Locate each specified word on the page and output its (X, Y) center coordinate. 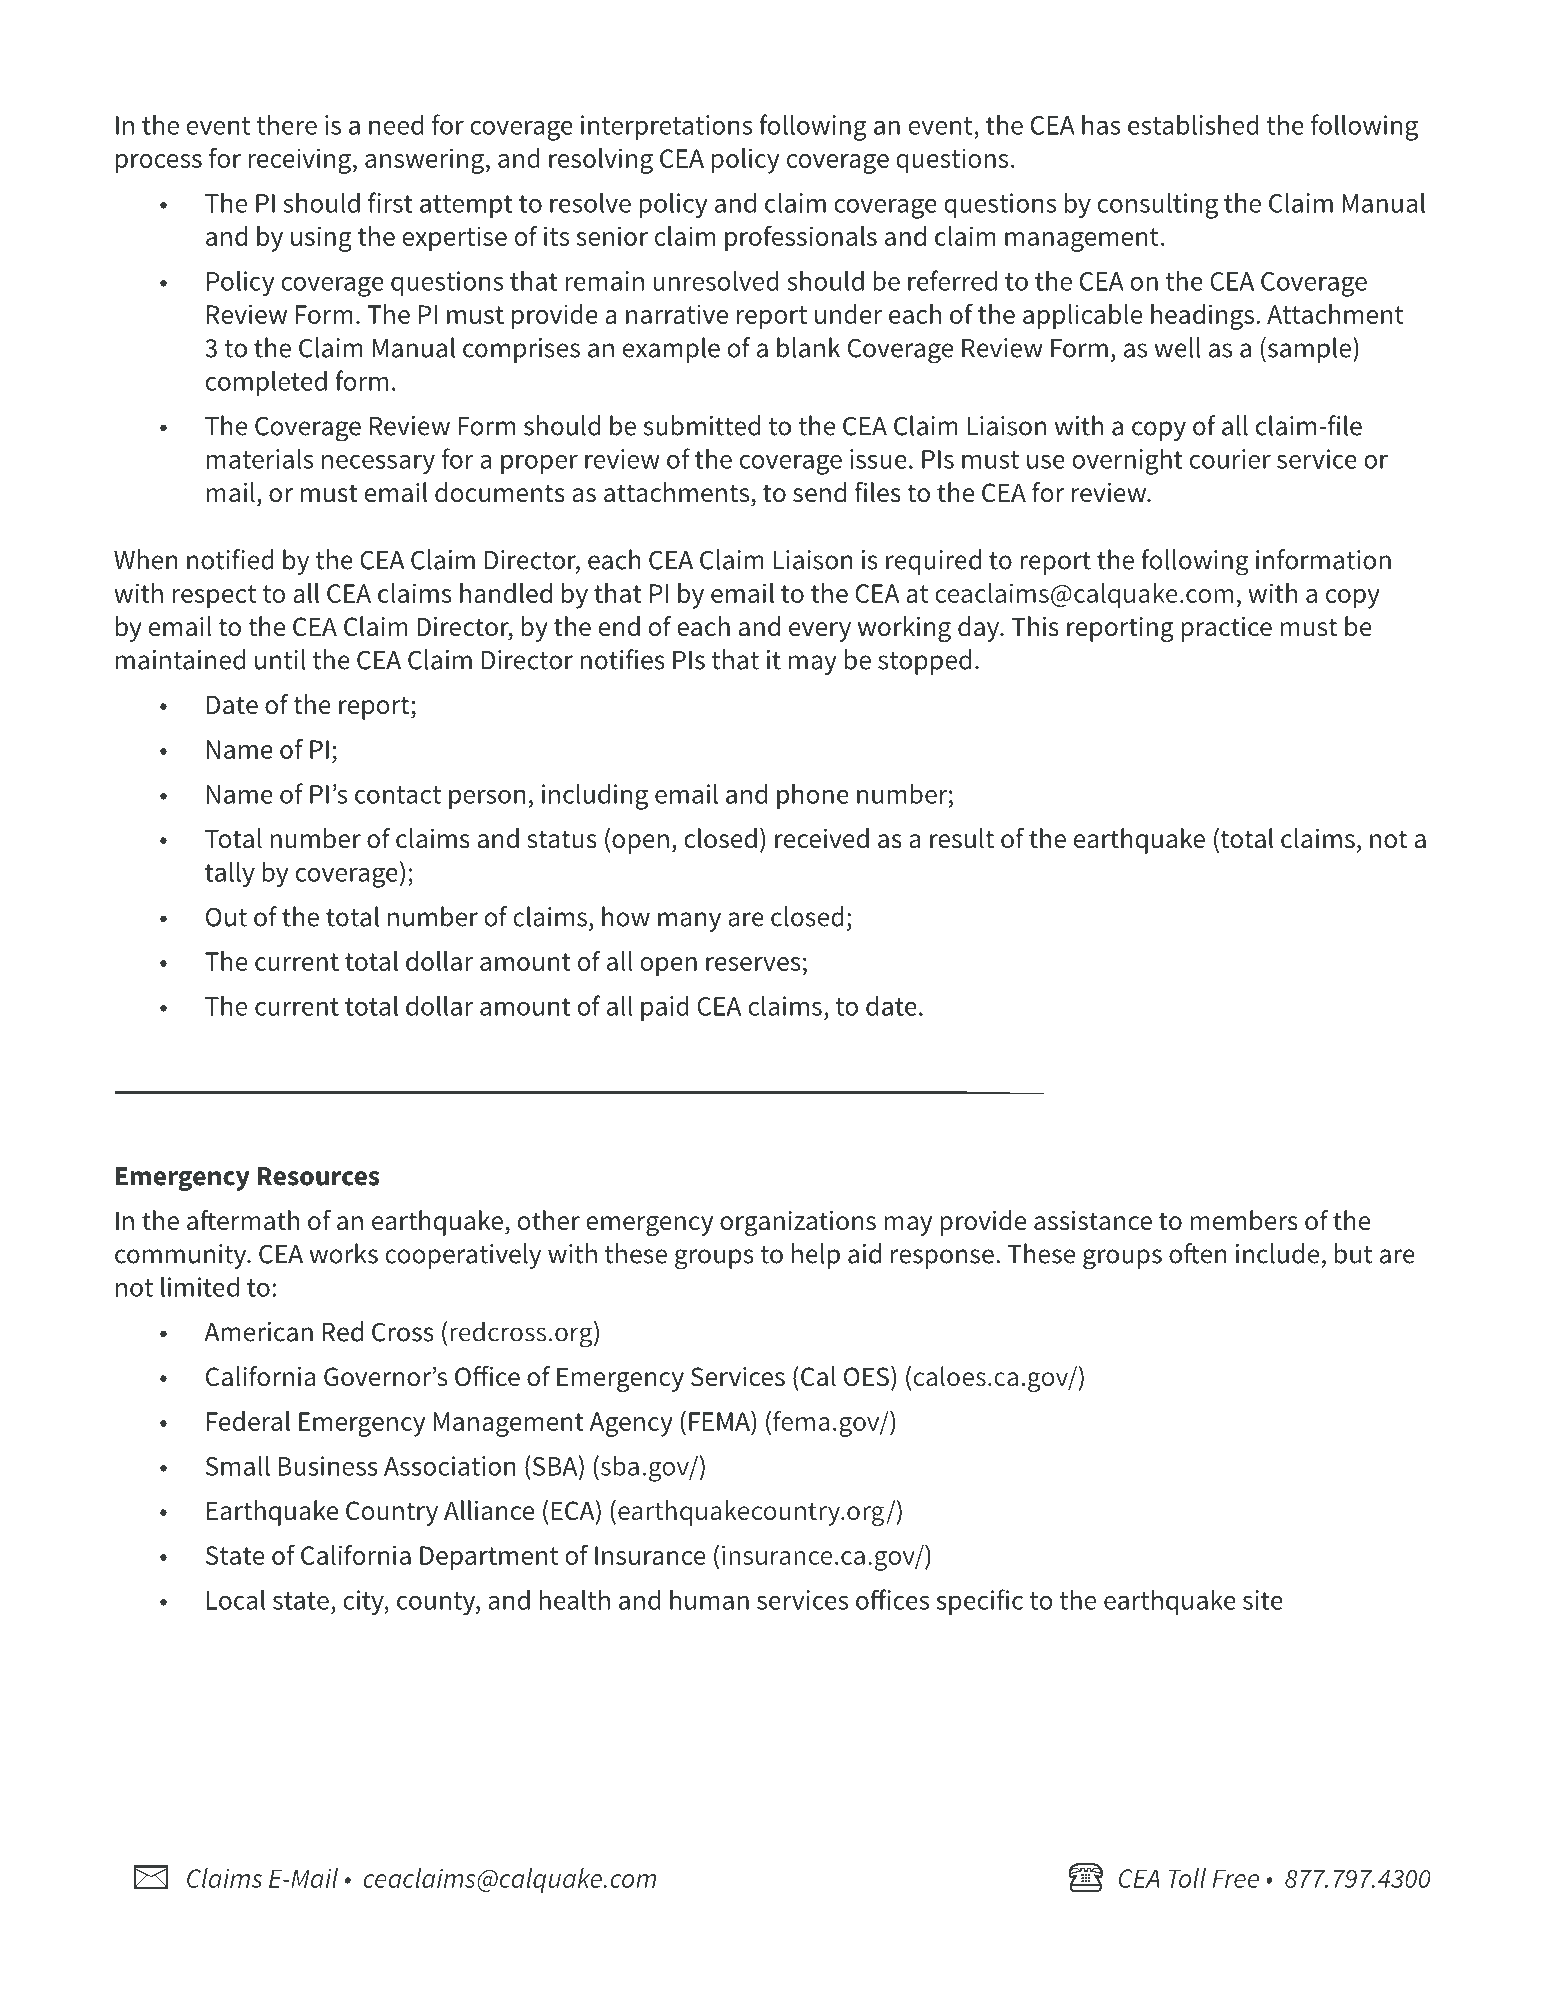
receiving (301, 161)
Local (236, 1599)
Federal (248, 1421)
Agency (631, 1424)
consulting (1158, 205)
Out (226, 917)
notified (230, 559)
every (820, 632)
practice (1227, 629)
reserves (753, 964)
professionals (801, 238)
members (1244, 1220)
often (1198, 1253)
